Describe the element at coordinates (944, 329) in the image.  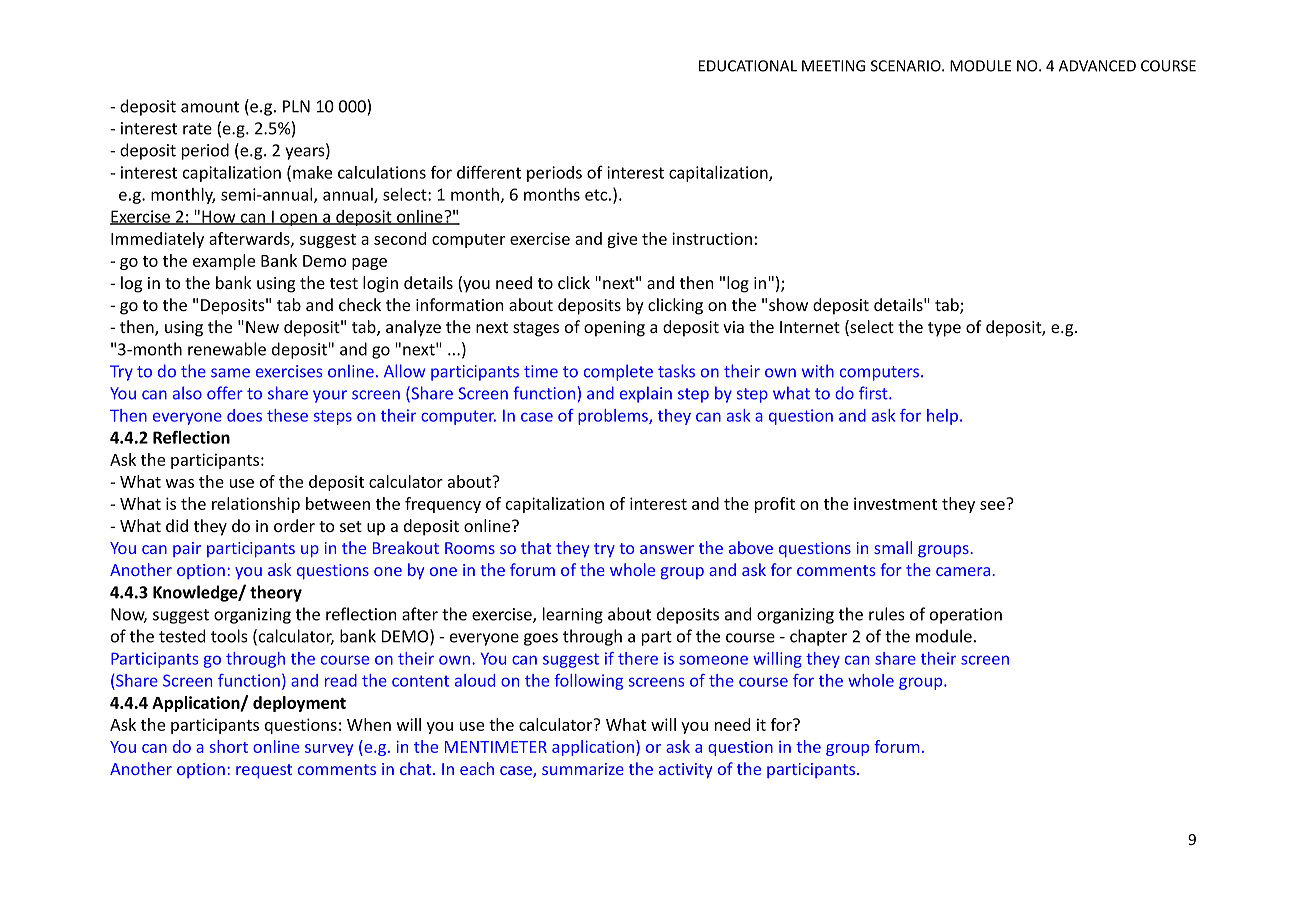
I see `type` at that location.
